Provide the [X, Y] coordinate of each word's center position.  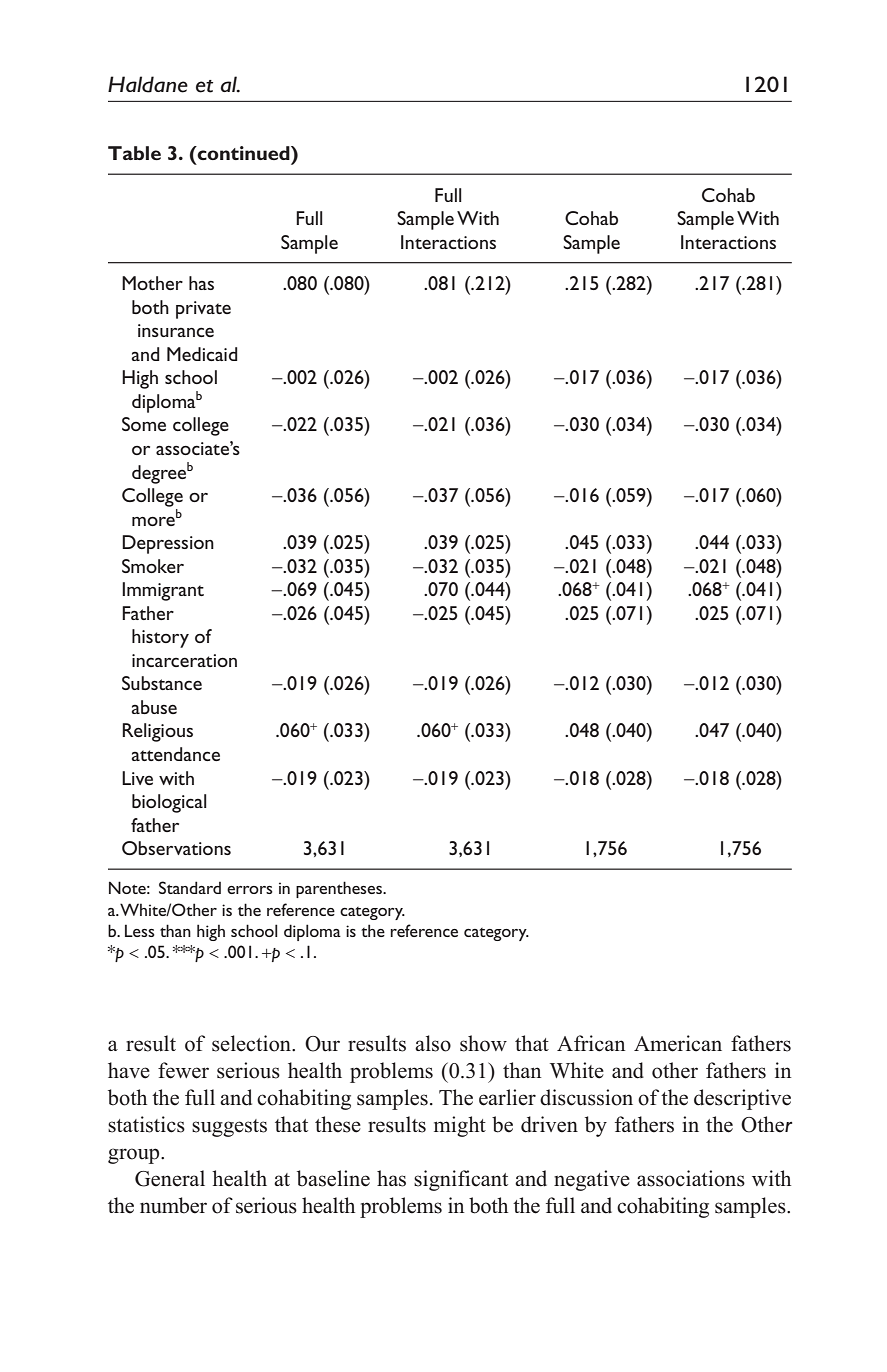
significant [461, 1180]
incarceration [184, 660]
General [170, 1178]
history [160, 638]
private [203, 310]
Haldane [148, 84]
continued [243, 153]
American [678, 1043]
